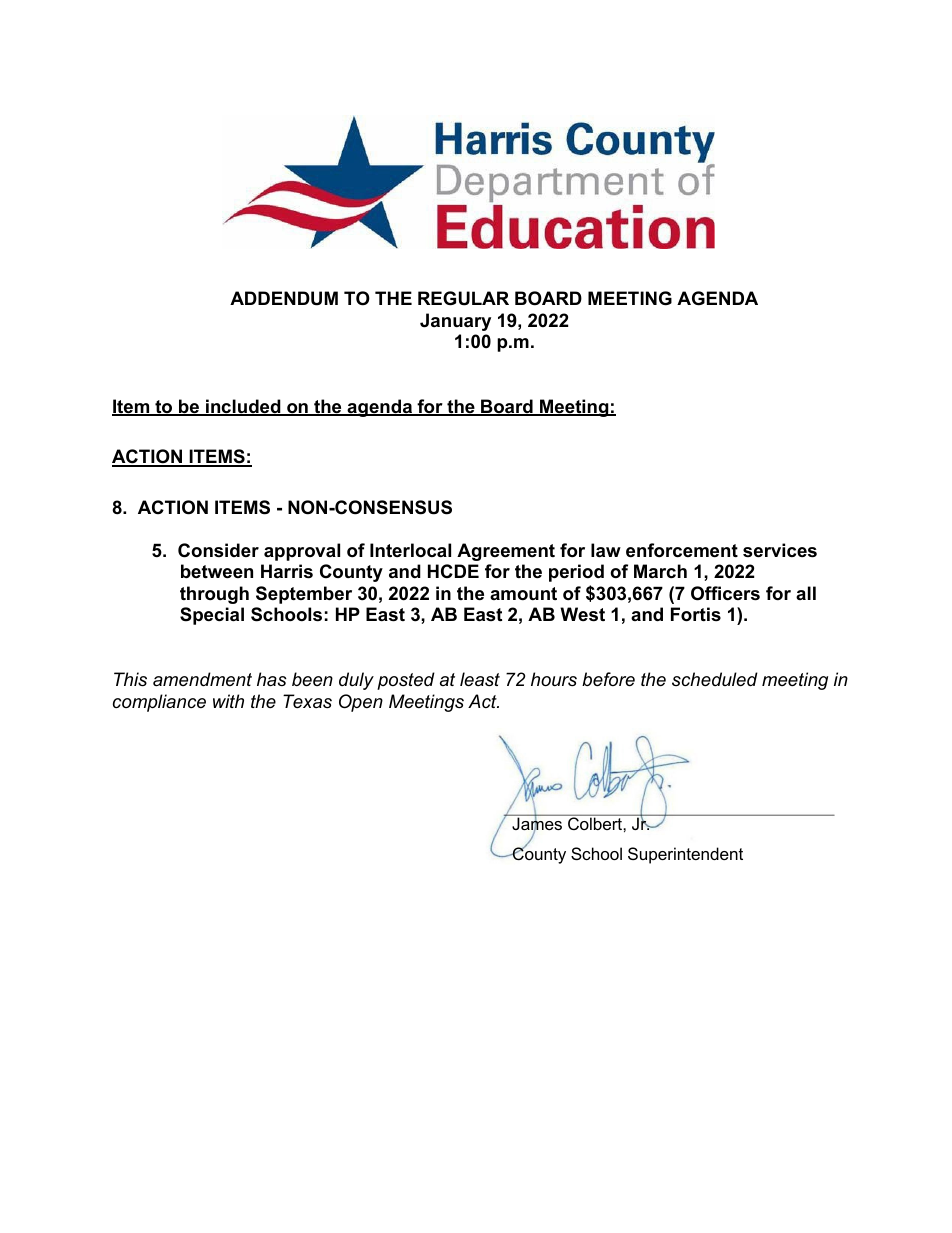 This image has height=1233, width=952. Describe the element at coordinates (463, 298) in the image. I see `REGULAR` at that location.
